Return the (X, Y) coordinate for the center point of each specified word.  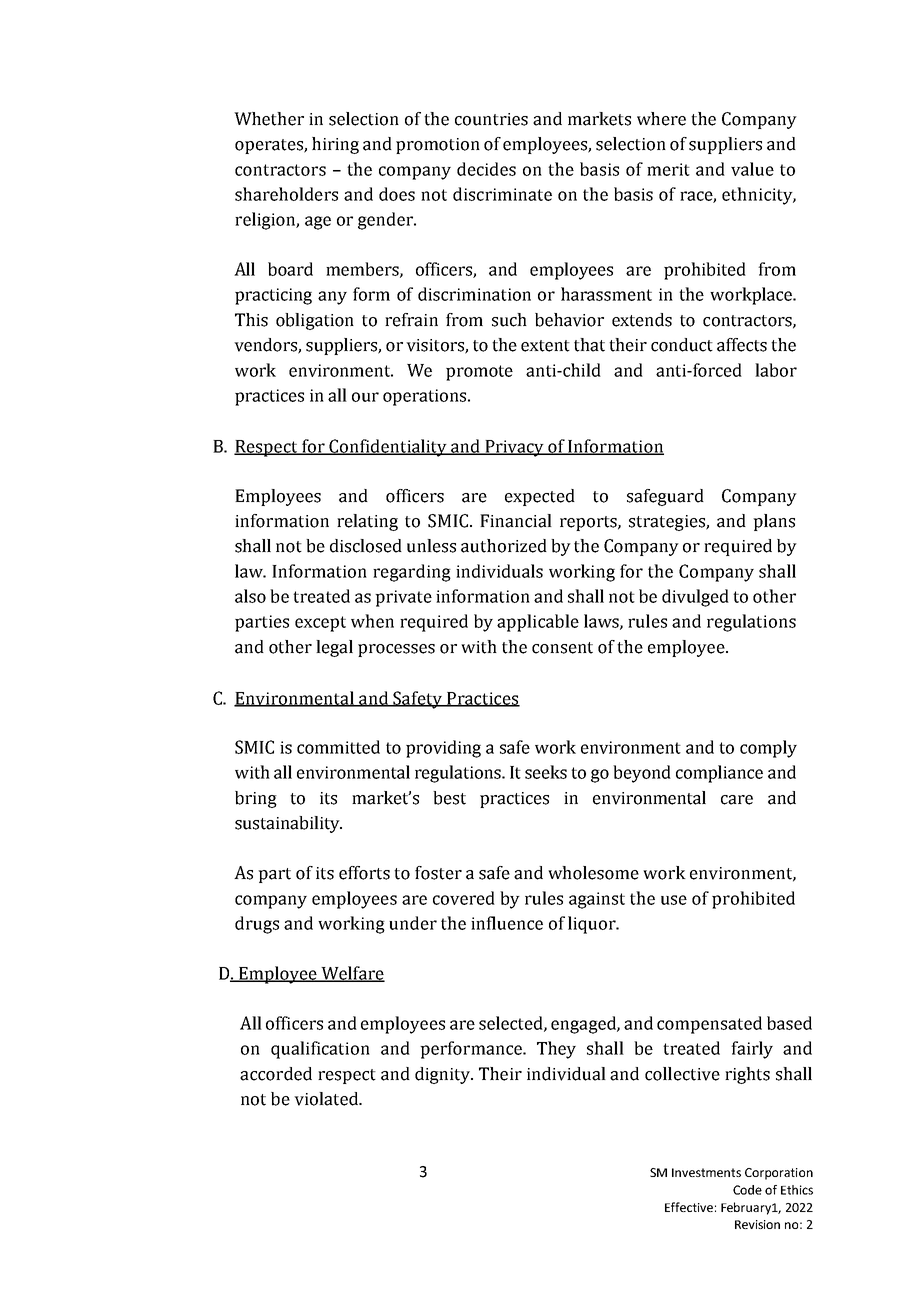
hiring (335, 145)
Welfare (352, 974)
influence (507, 923)
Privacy (514, 448)
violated (327, 1099)
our (365, 397)
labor (776, 370)
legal (334, 648)
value (752, 169)
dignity (444, 1075)
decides (486, 169)
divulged (695, 598)
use (674, 900)
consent (562, 648)
